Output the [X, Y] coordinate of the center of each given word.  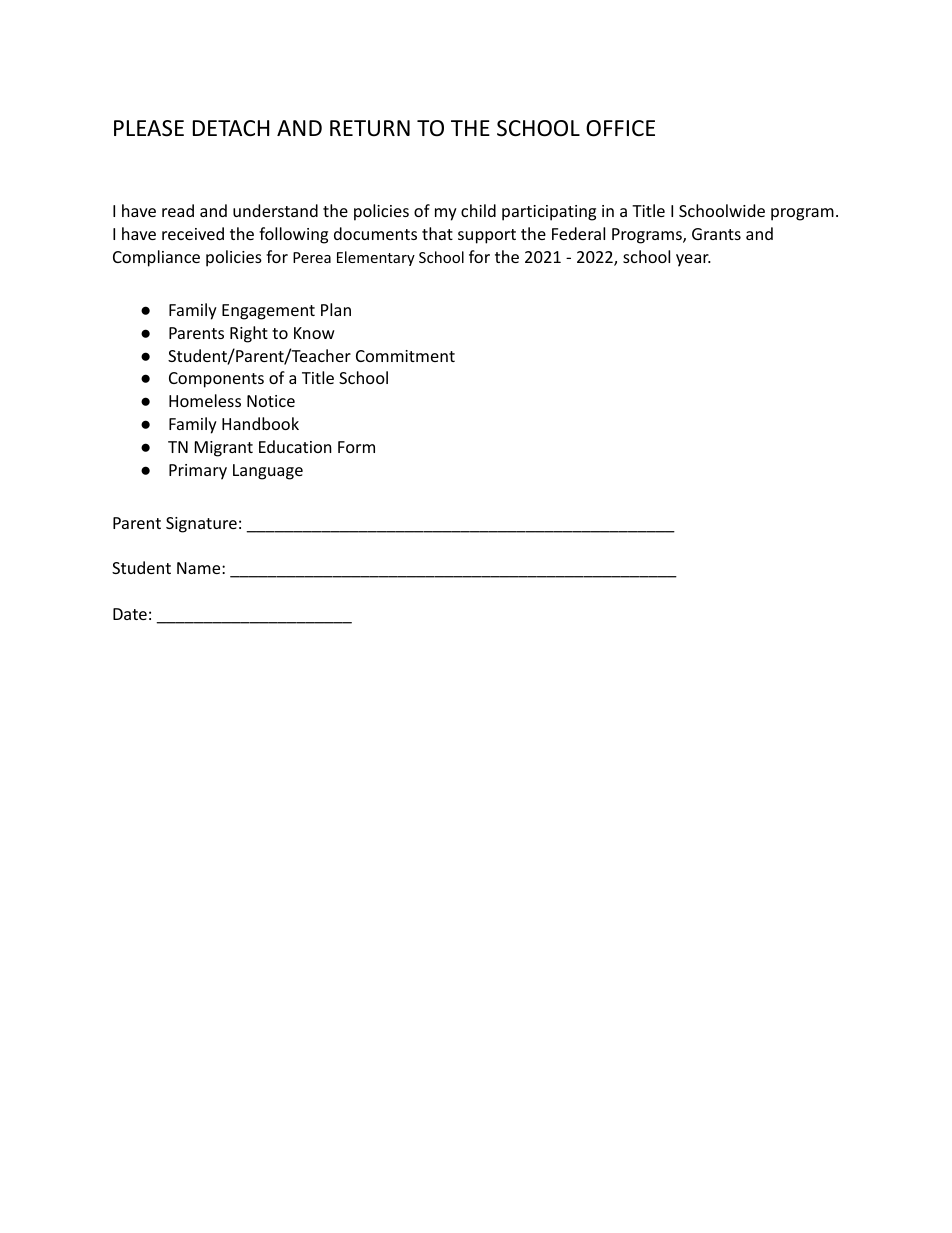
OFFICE [620, 128]
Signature [201, 525]
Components [216, 380]
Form [356, 447]
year [693, 260]
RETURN [370, 128]
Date [130, 614]
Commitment [405, 356]
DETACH [231, 128]
